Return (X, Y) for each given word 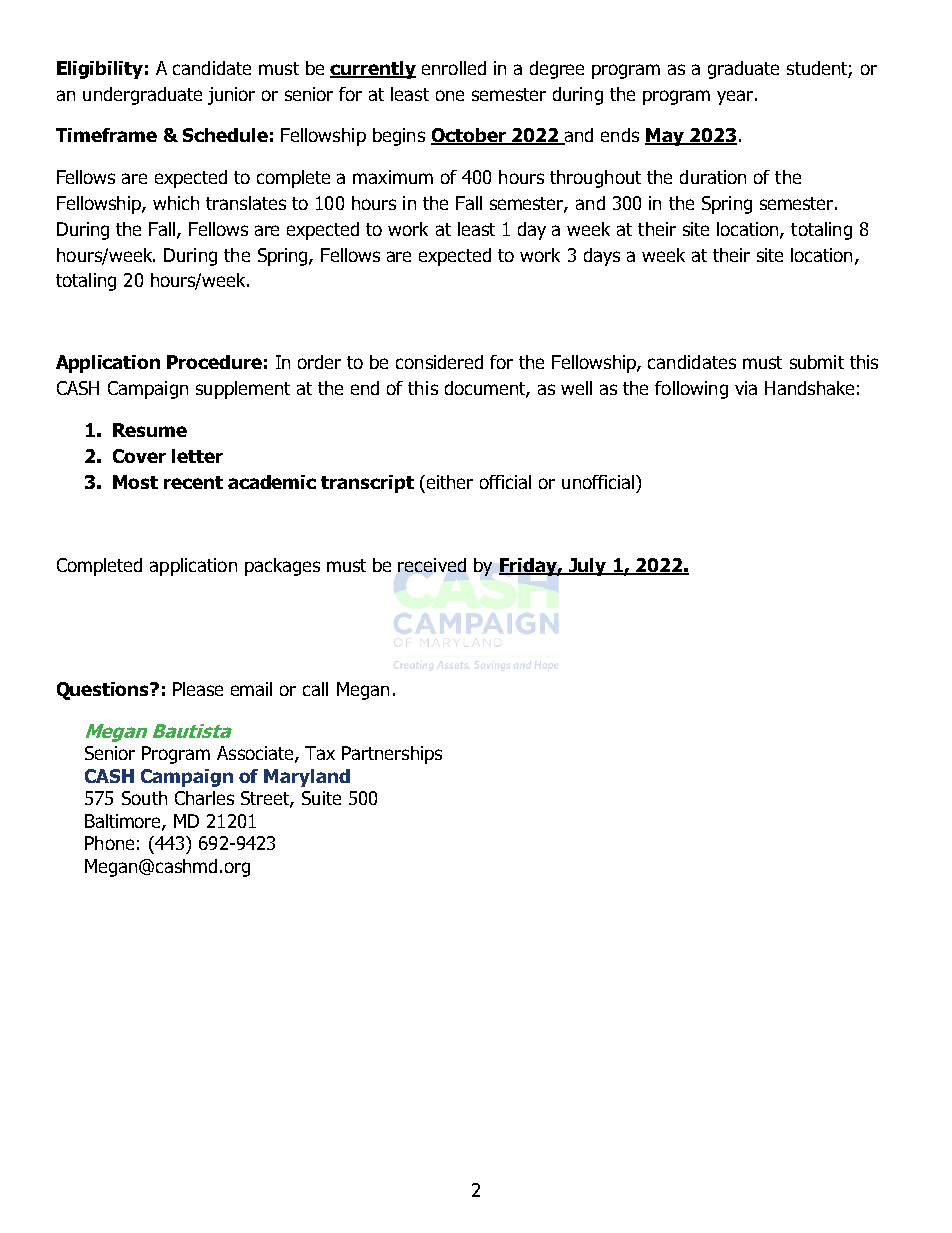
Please (198, 689)
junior (231, 96)
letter (197, 456)
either (450, 482)
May (665, 137)
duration (713, 177)
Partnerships (392, 755)
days (602, 257)
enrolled (454, 68)
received (432, 565)
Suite (321, 798)
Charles (204, 798)
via (746, 388)
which (176, 203)
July (587, 567)
